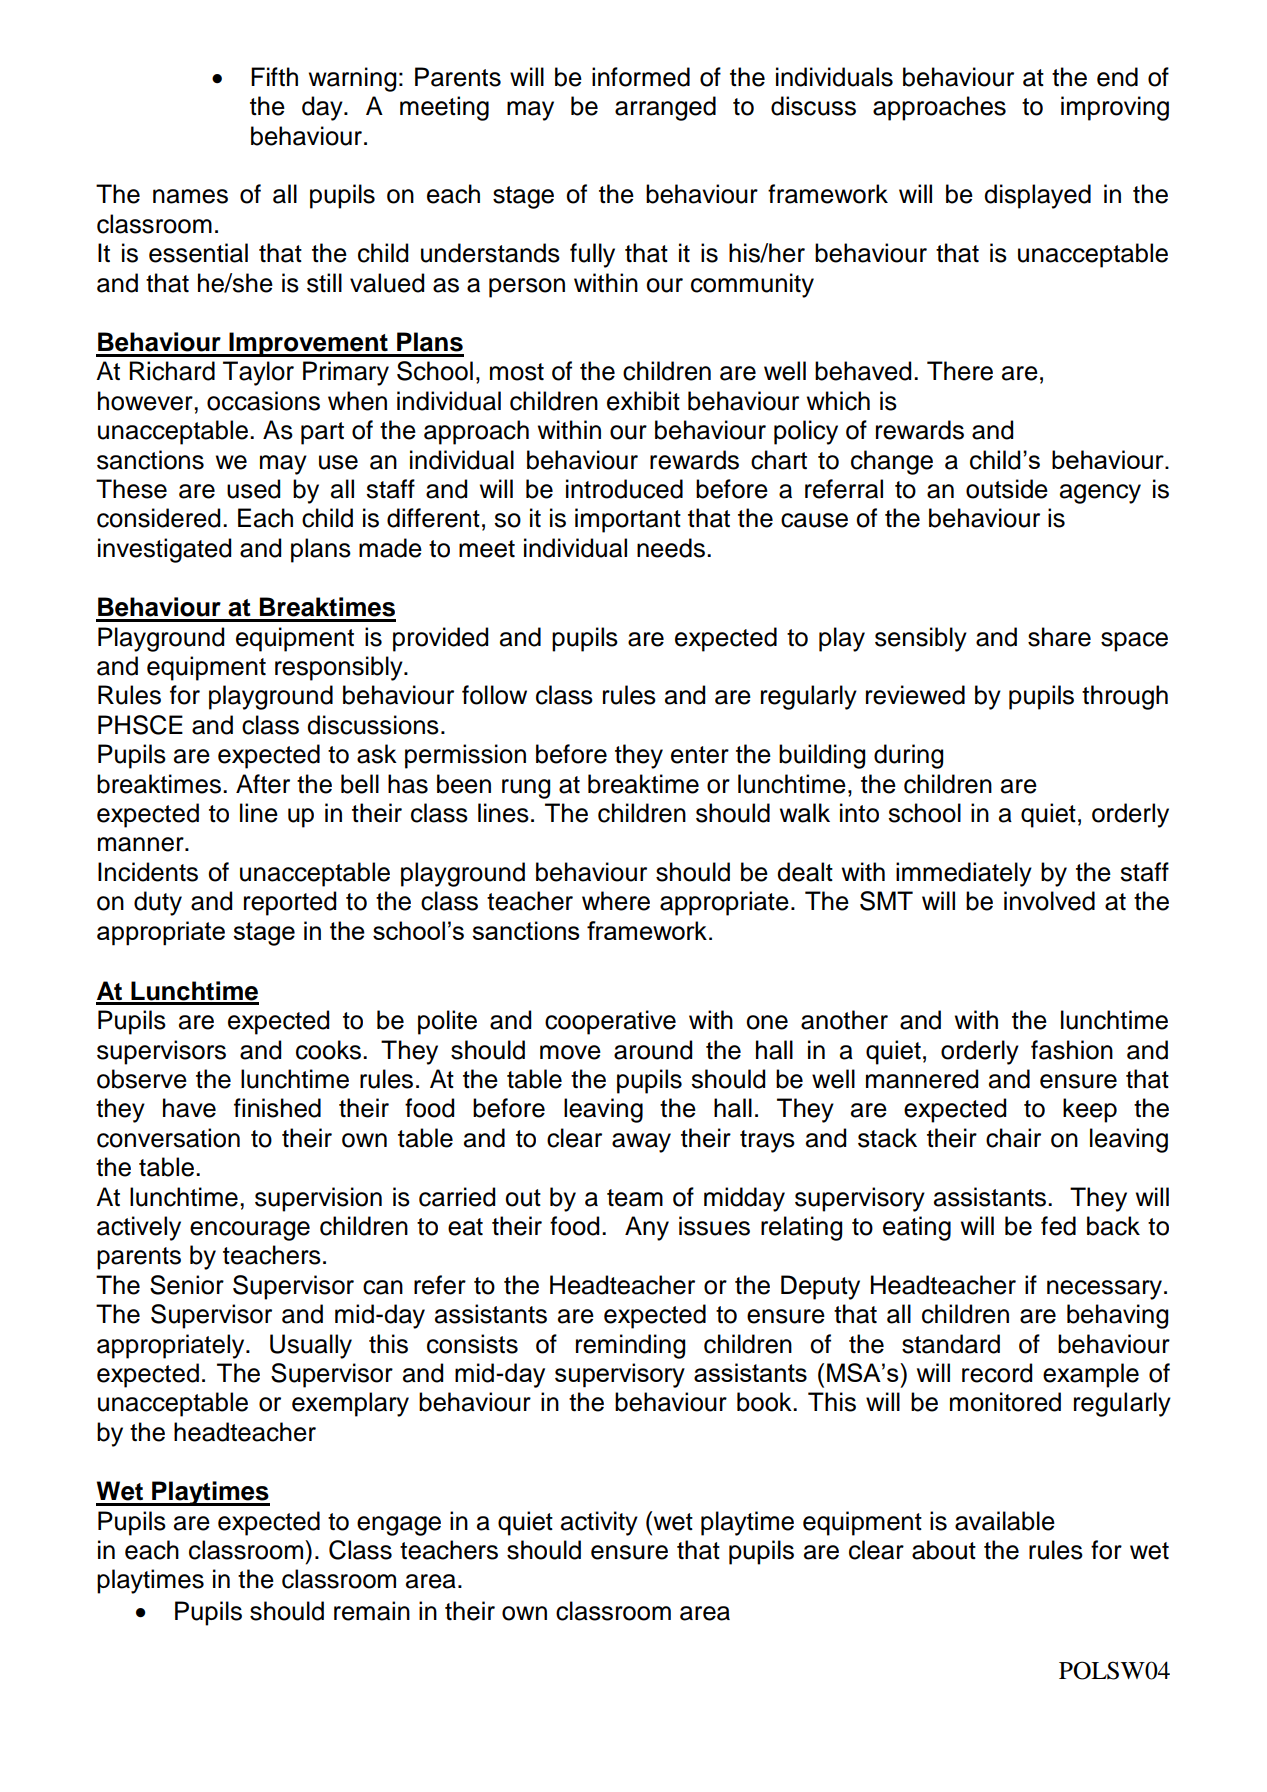 The image size is (1267, 1792). Describe the element at coordinates (274, 76) in the screenshot. I see `Fifth` at that location.
